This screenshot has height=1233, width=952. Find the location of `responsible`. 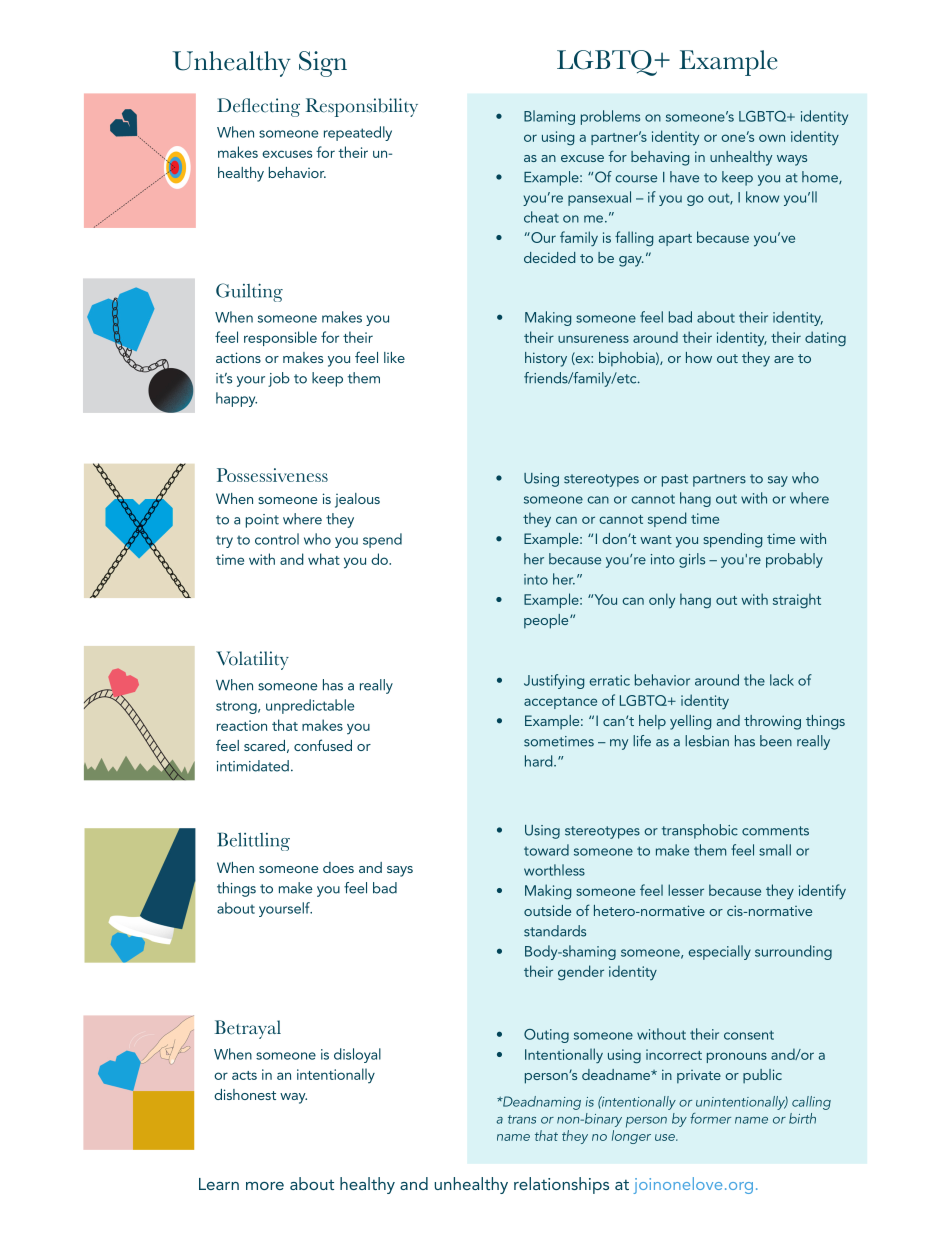

responsible is located at coordinates (280, 338).
